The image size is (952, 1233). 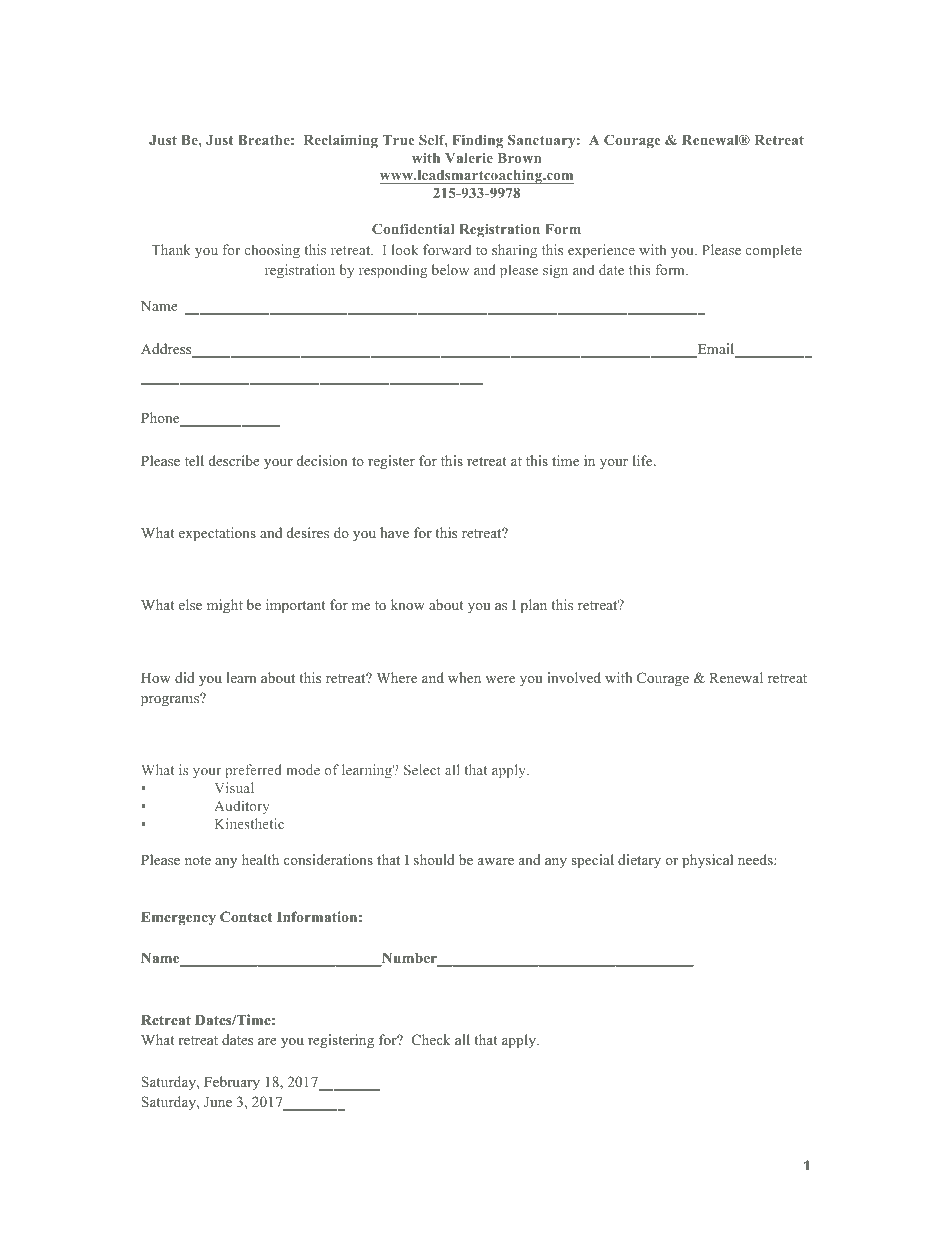 I want to click on know, so click(x=408, y=604).
